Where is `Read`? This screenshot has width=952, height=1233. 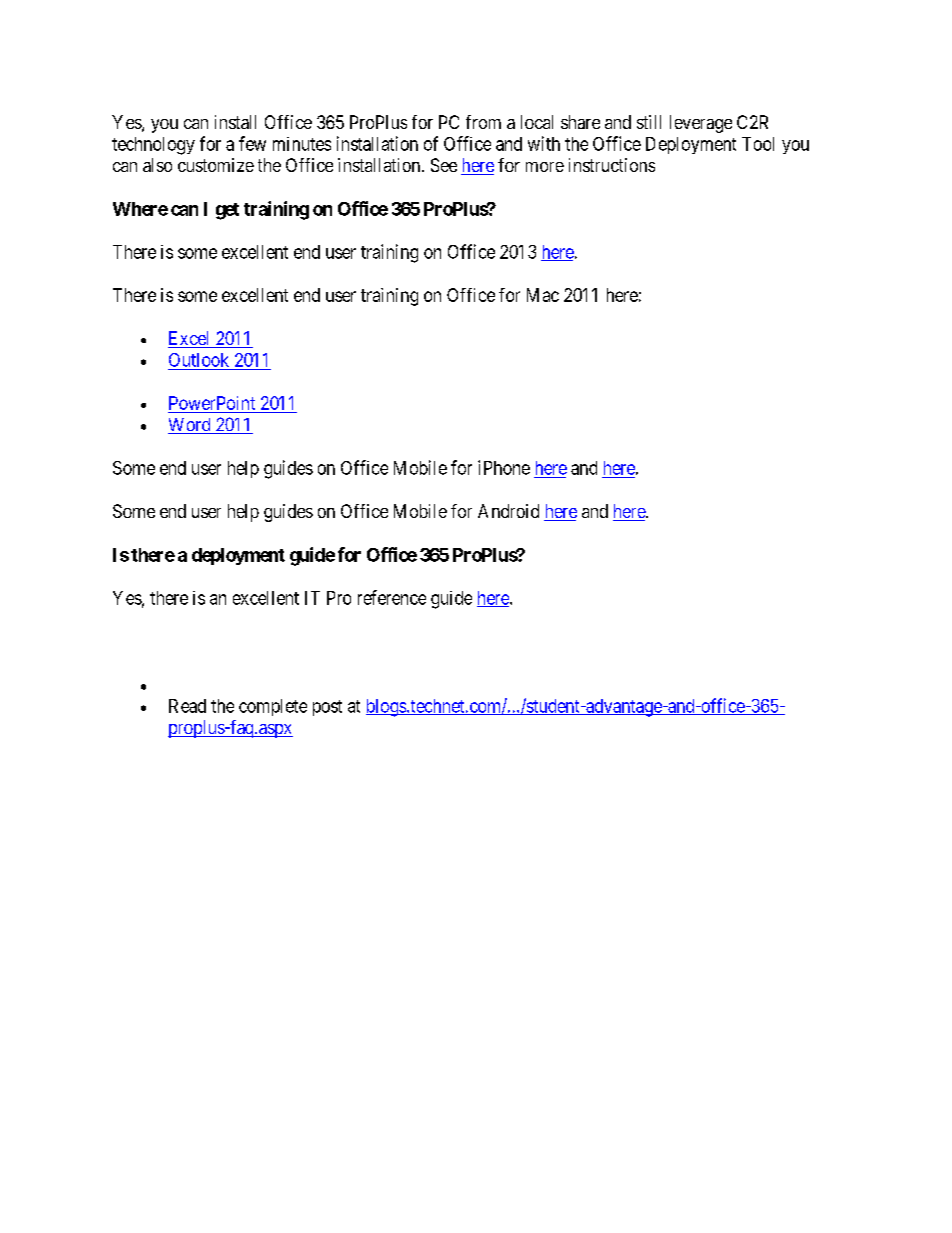 Read is located at coordinates (187, 706).
